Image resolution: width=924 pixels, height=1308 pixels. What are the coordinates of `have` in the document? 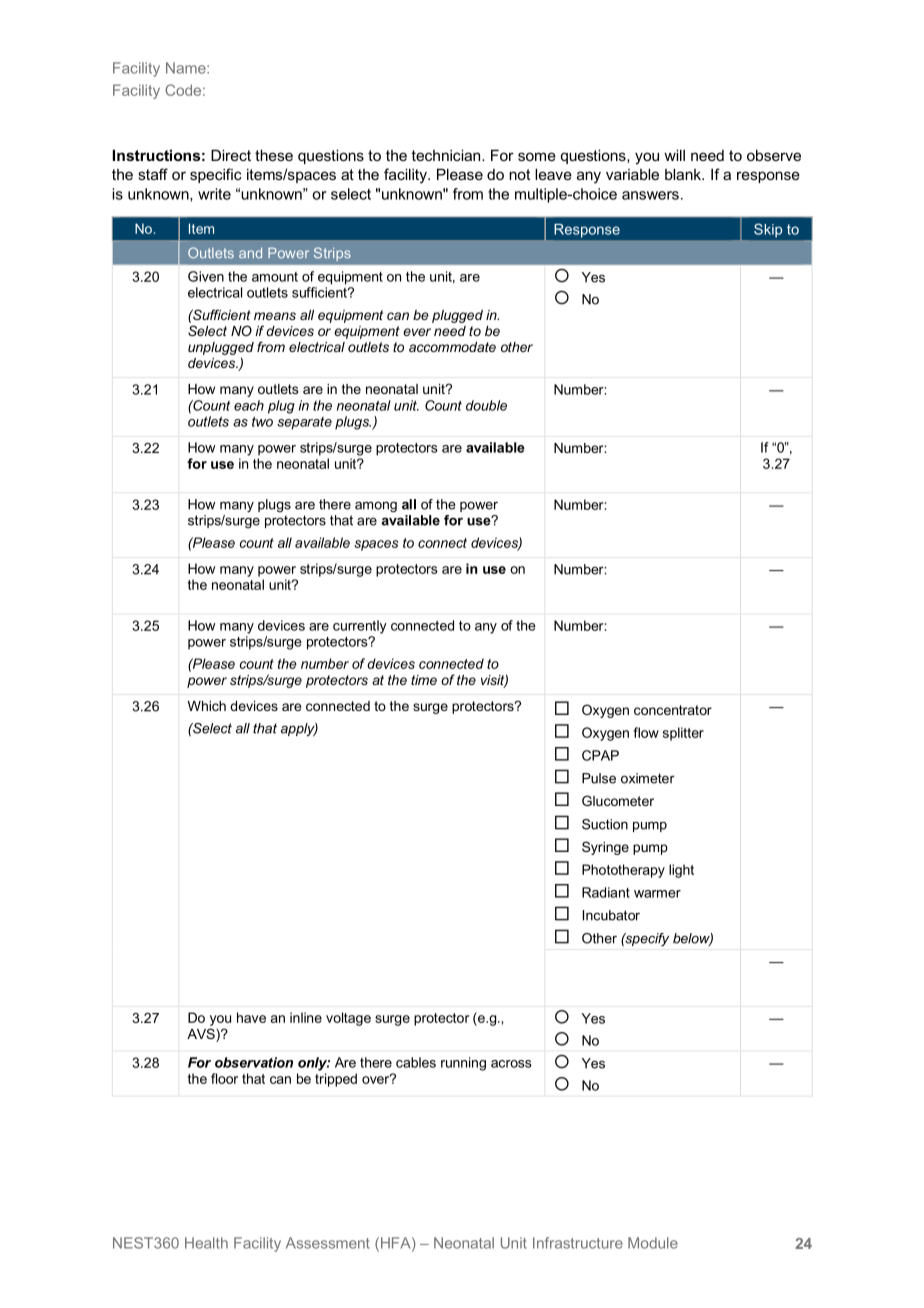 It's located at (251, 1017).
